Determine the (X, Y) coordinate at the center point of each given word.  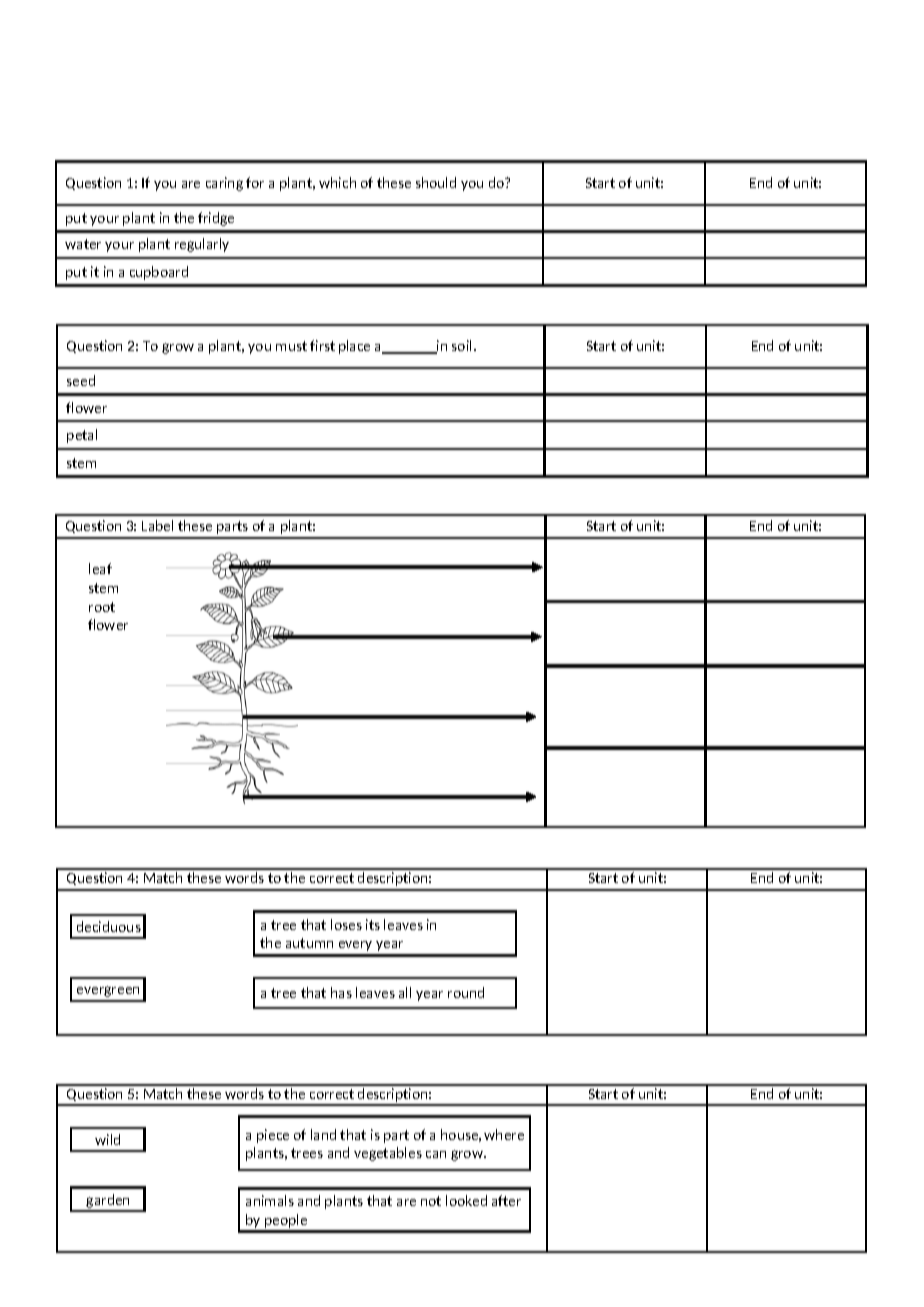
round (466, 992)
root (102, 607)
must (291, 346)
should (436, 182)
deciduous (109, 926)
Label (157, 525)
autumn (309, 943)
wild (107, 1139)
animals (270, 1200)
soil (463, 345)
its (373, 924)
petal (82, 436)
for (255, 182)
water (83, 244)
